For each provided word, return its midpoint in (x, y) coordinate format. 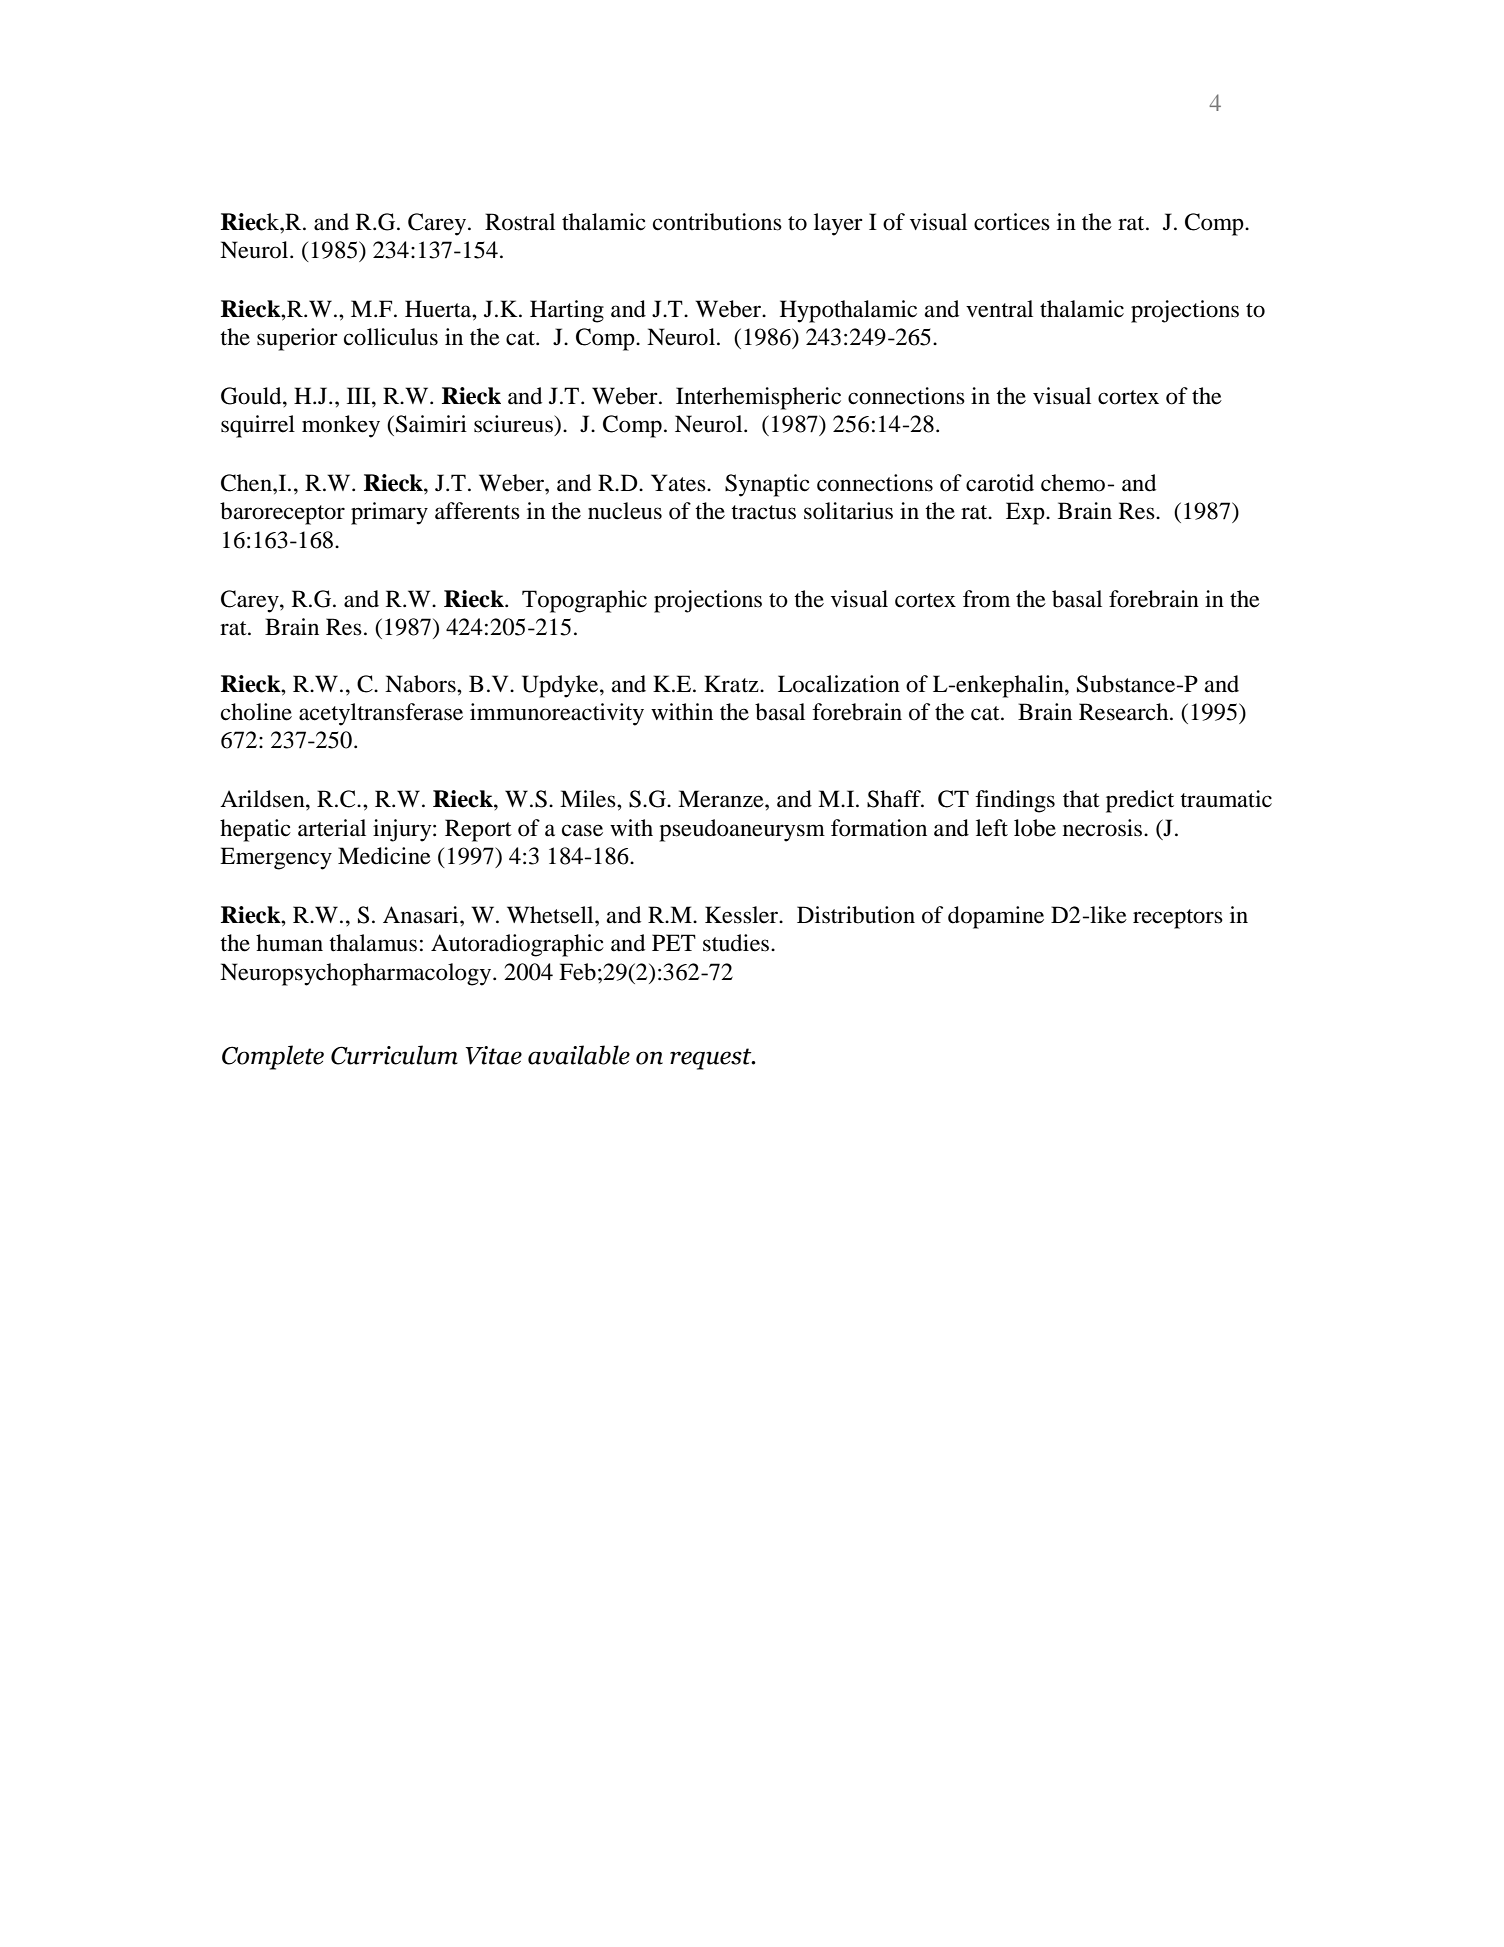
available (579, 1055)
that (1081, 799)
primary (389, 513)
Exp (1026, 513)
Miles (589, 799)
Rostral (520, 222)
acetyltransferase (381, 714)
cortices (1012, 222)
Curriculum (394, 1055)
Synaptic (767, 485)
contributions (717, 222)
